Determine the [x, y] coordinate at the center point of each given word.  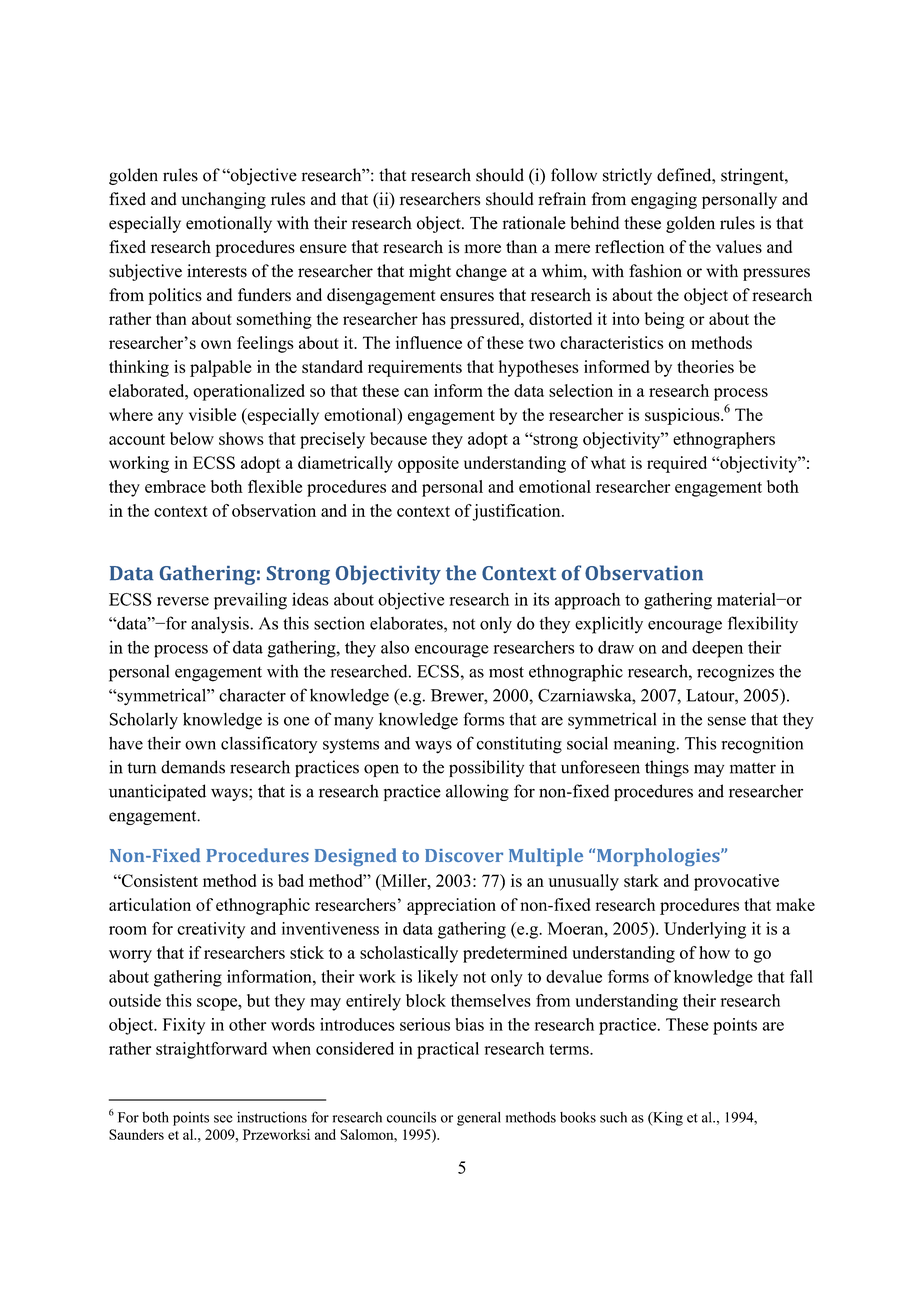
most [506, 672]
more [482, 248]
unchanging [223, 200]
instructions [272, 1117]
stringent [753, 176]
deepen [717, 649]
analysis [221, 625]
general [479, 1119]
